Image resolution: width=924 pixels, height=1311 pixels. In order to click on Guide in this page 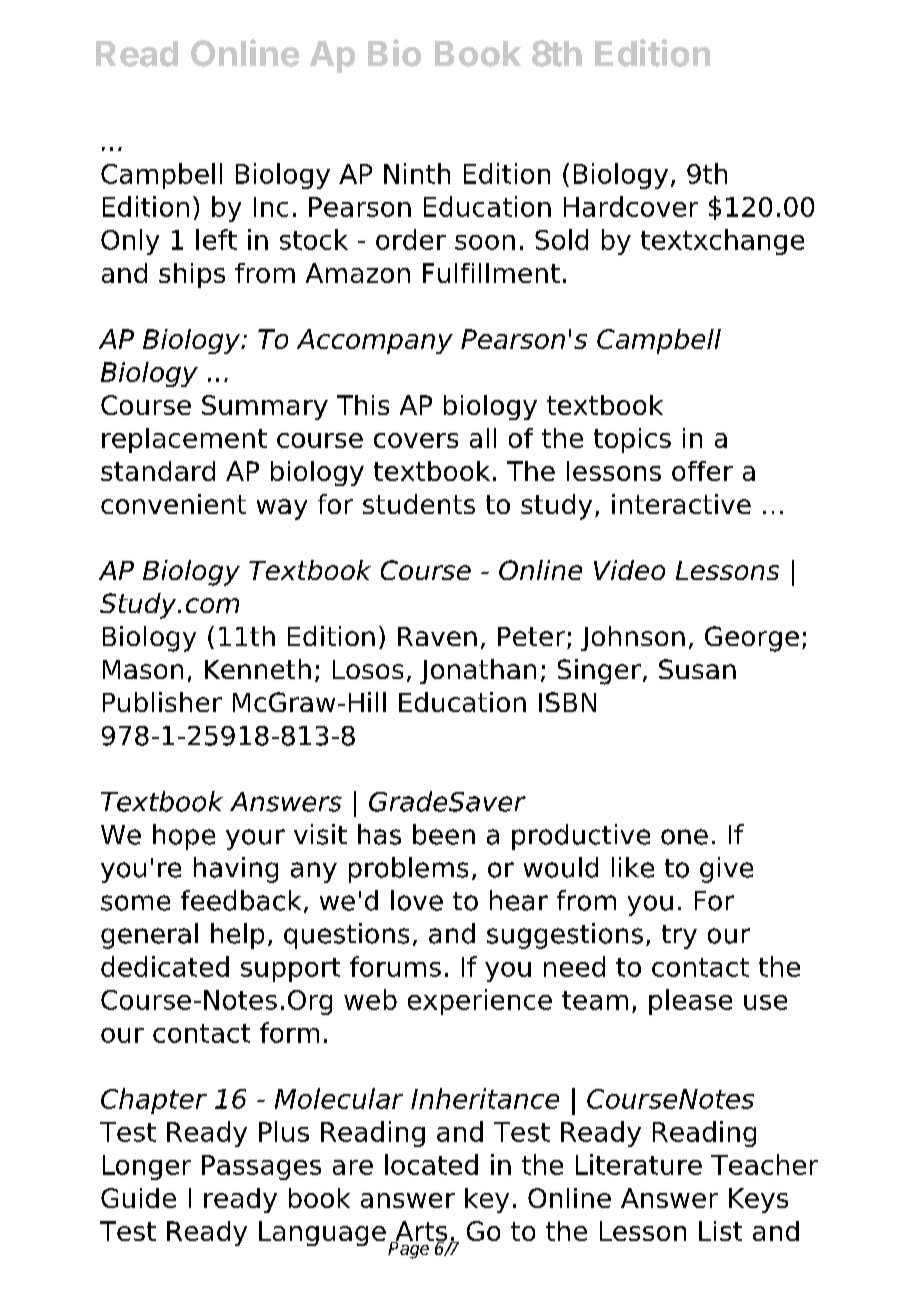, I will do `click(138, 1198)`.
